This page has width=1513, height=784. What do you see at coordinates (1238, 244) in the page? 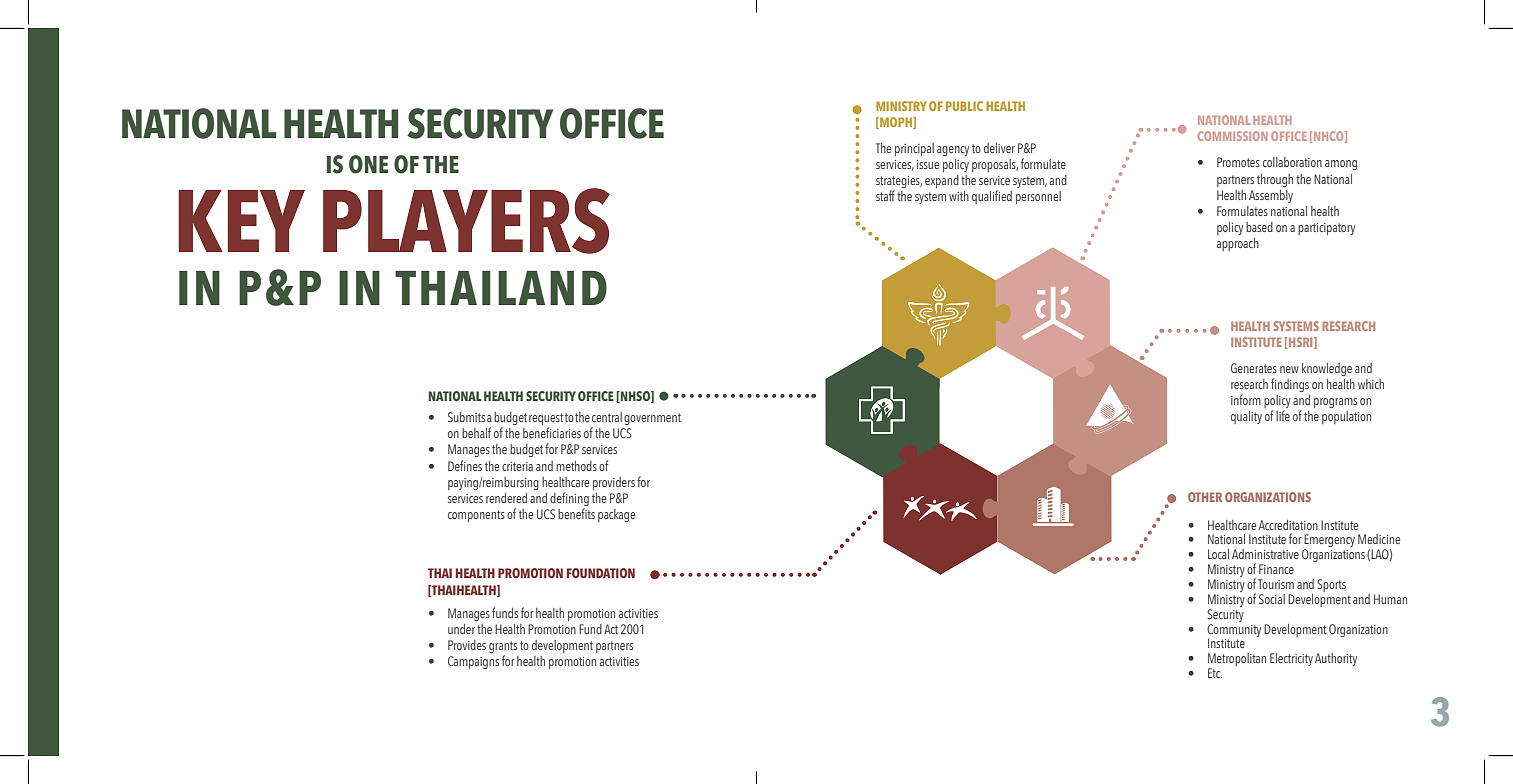
I see `approach` at bounding box center [1238, 244].
